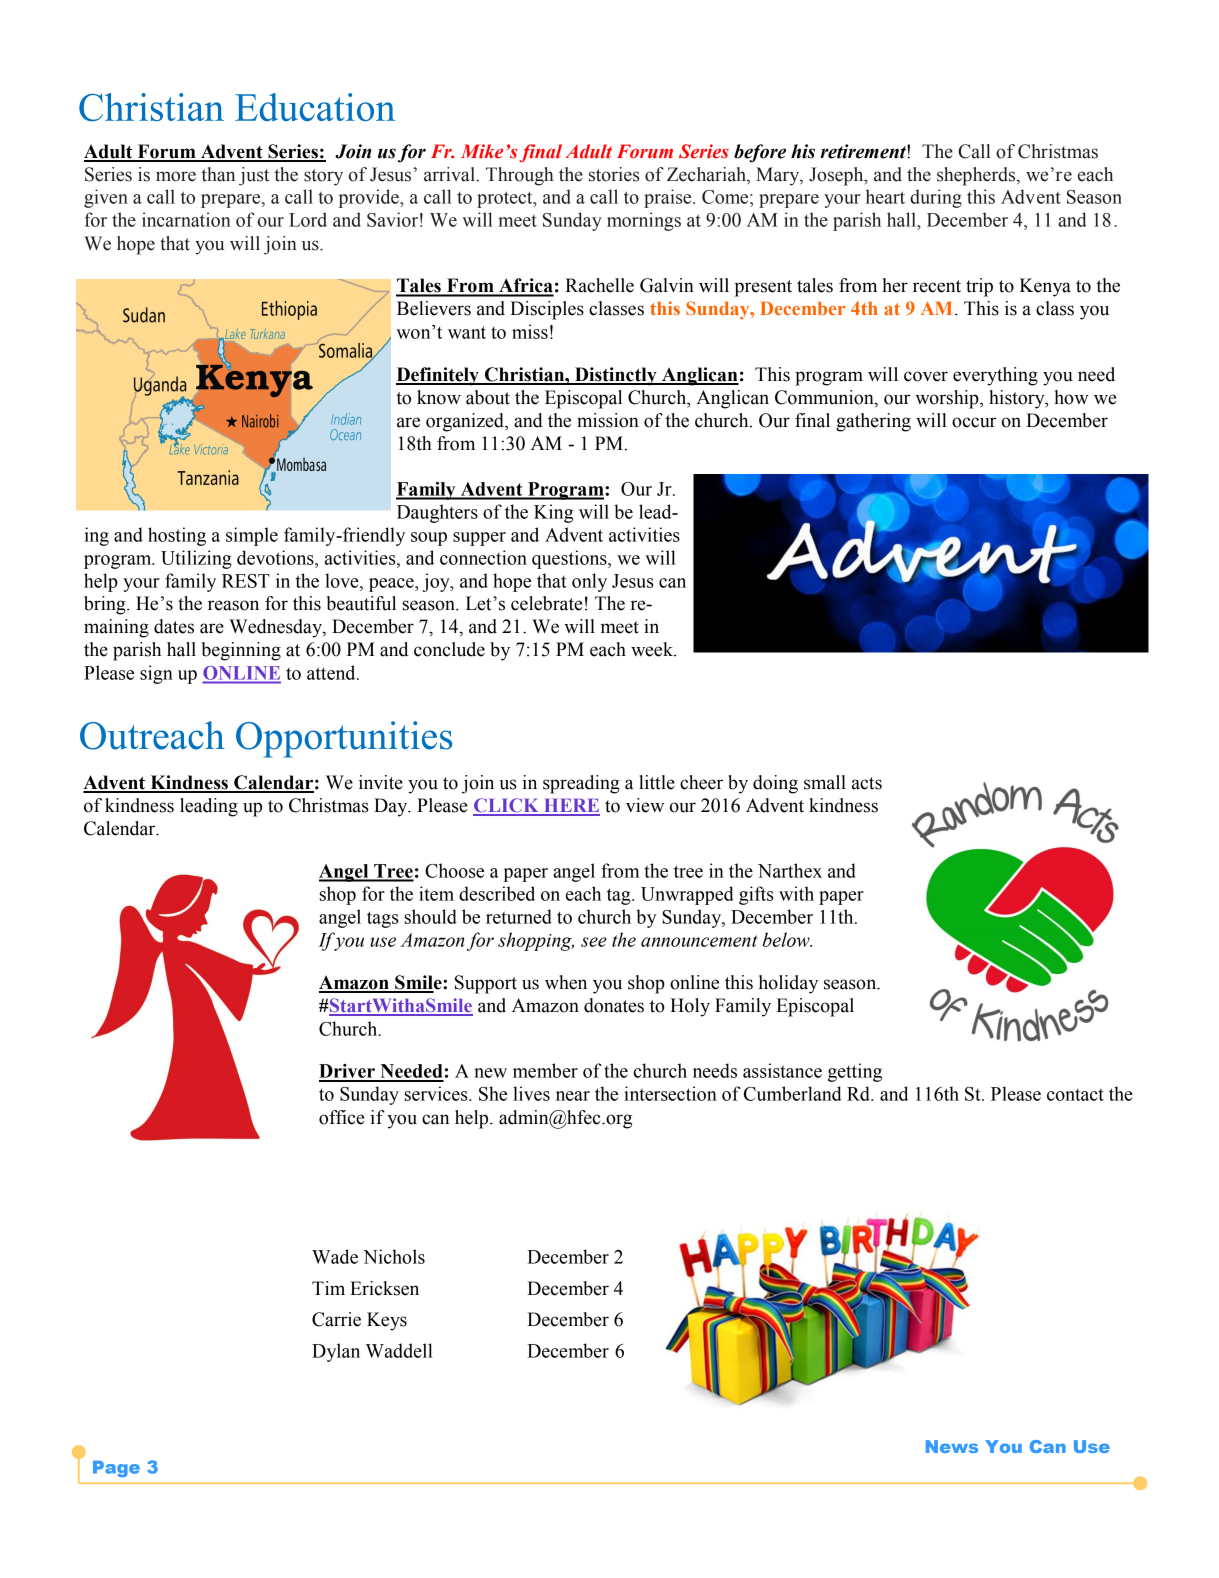 The image size is (1219, 1578). I want to click on donates, so click(614, 1005).
